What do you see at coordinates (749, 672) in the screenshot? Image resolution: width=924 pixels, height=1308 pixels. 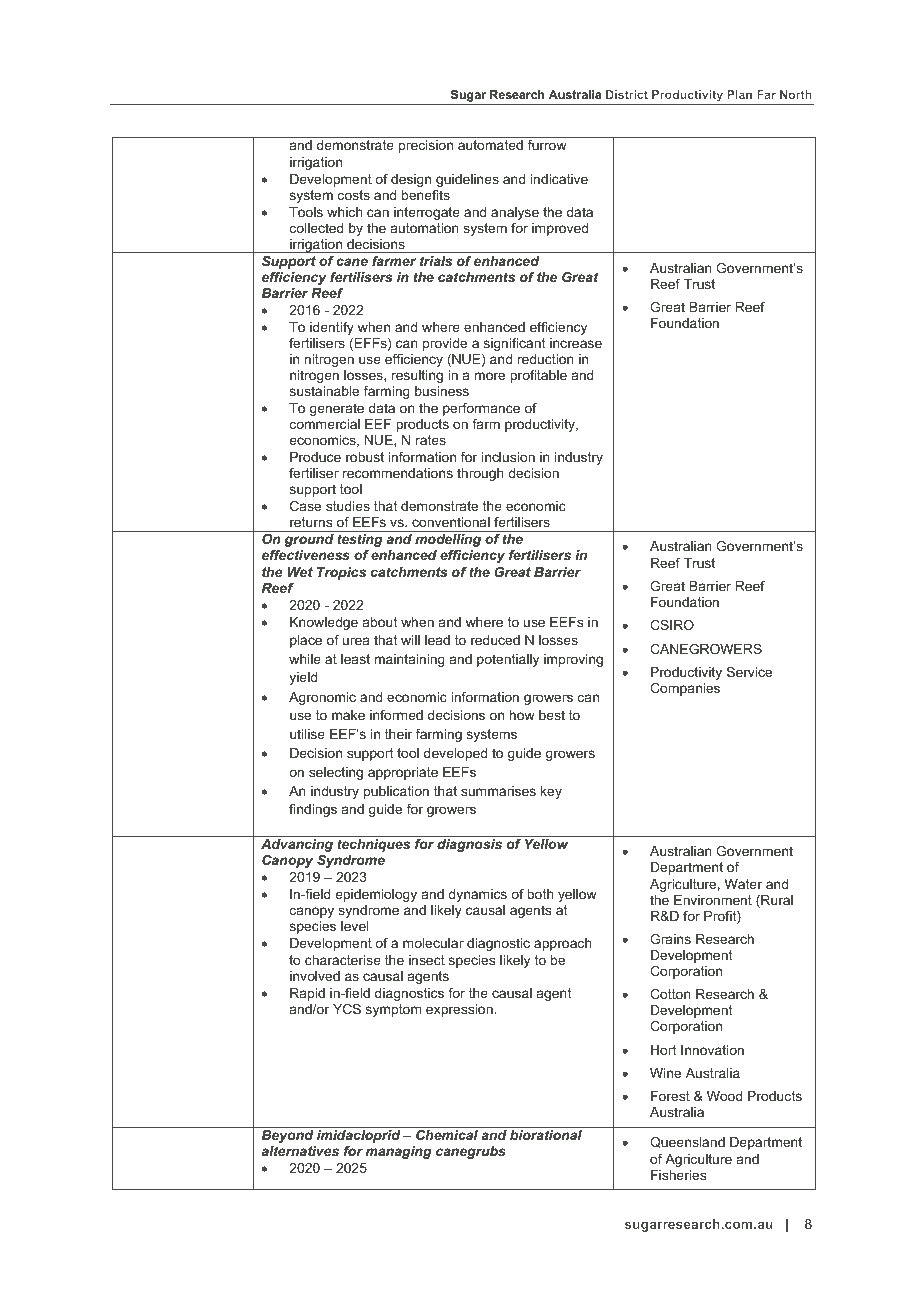 I see `Service` at bounding box center [749, 672].
